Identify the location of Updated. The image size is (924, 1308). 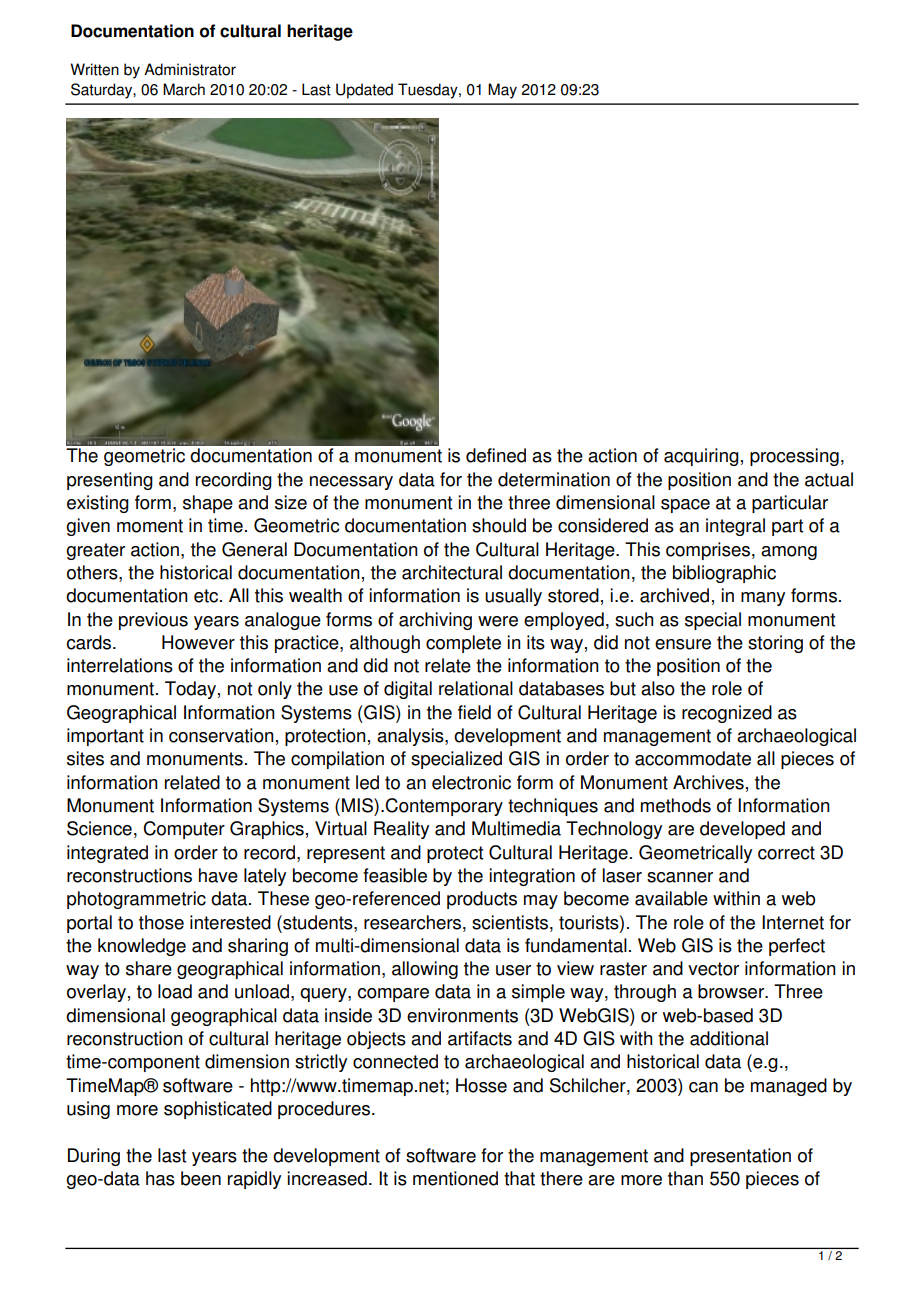
(364, 91).
